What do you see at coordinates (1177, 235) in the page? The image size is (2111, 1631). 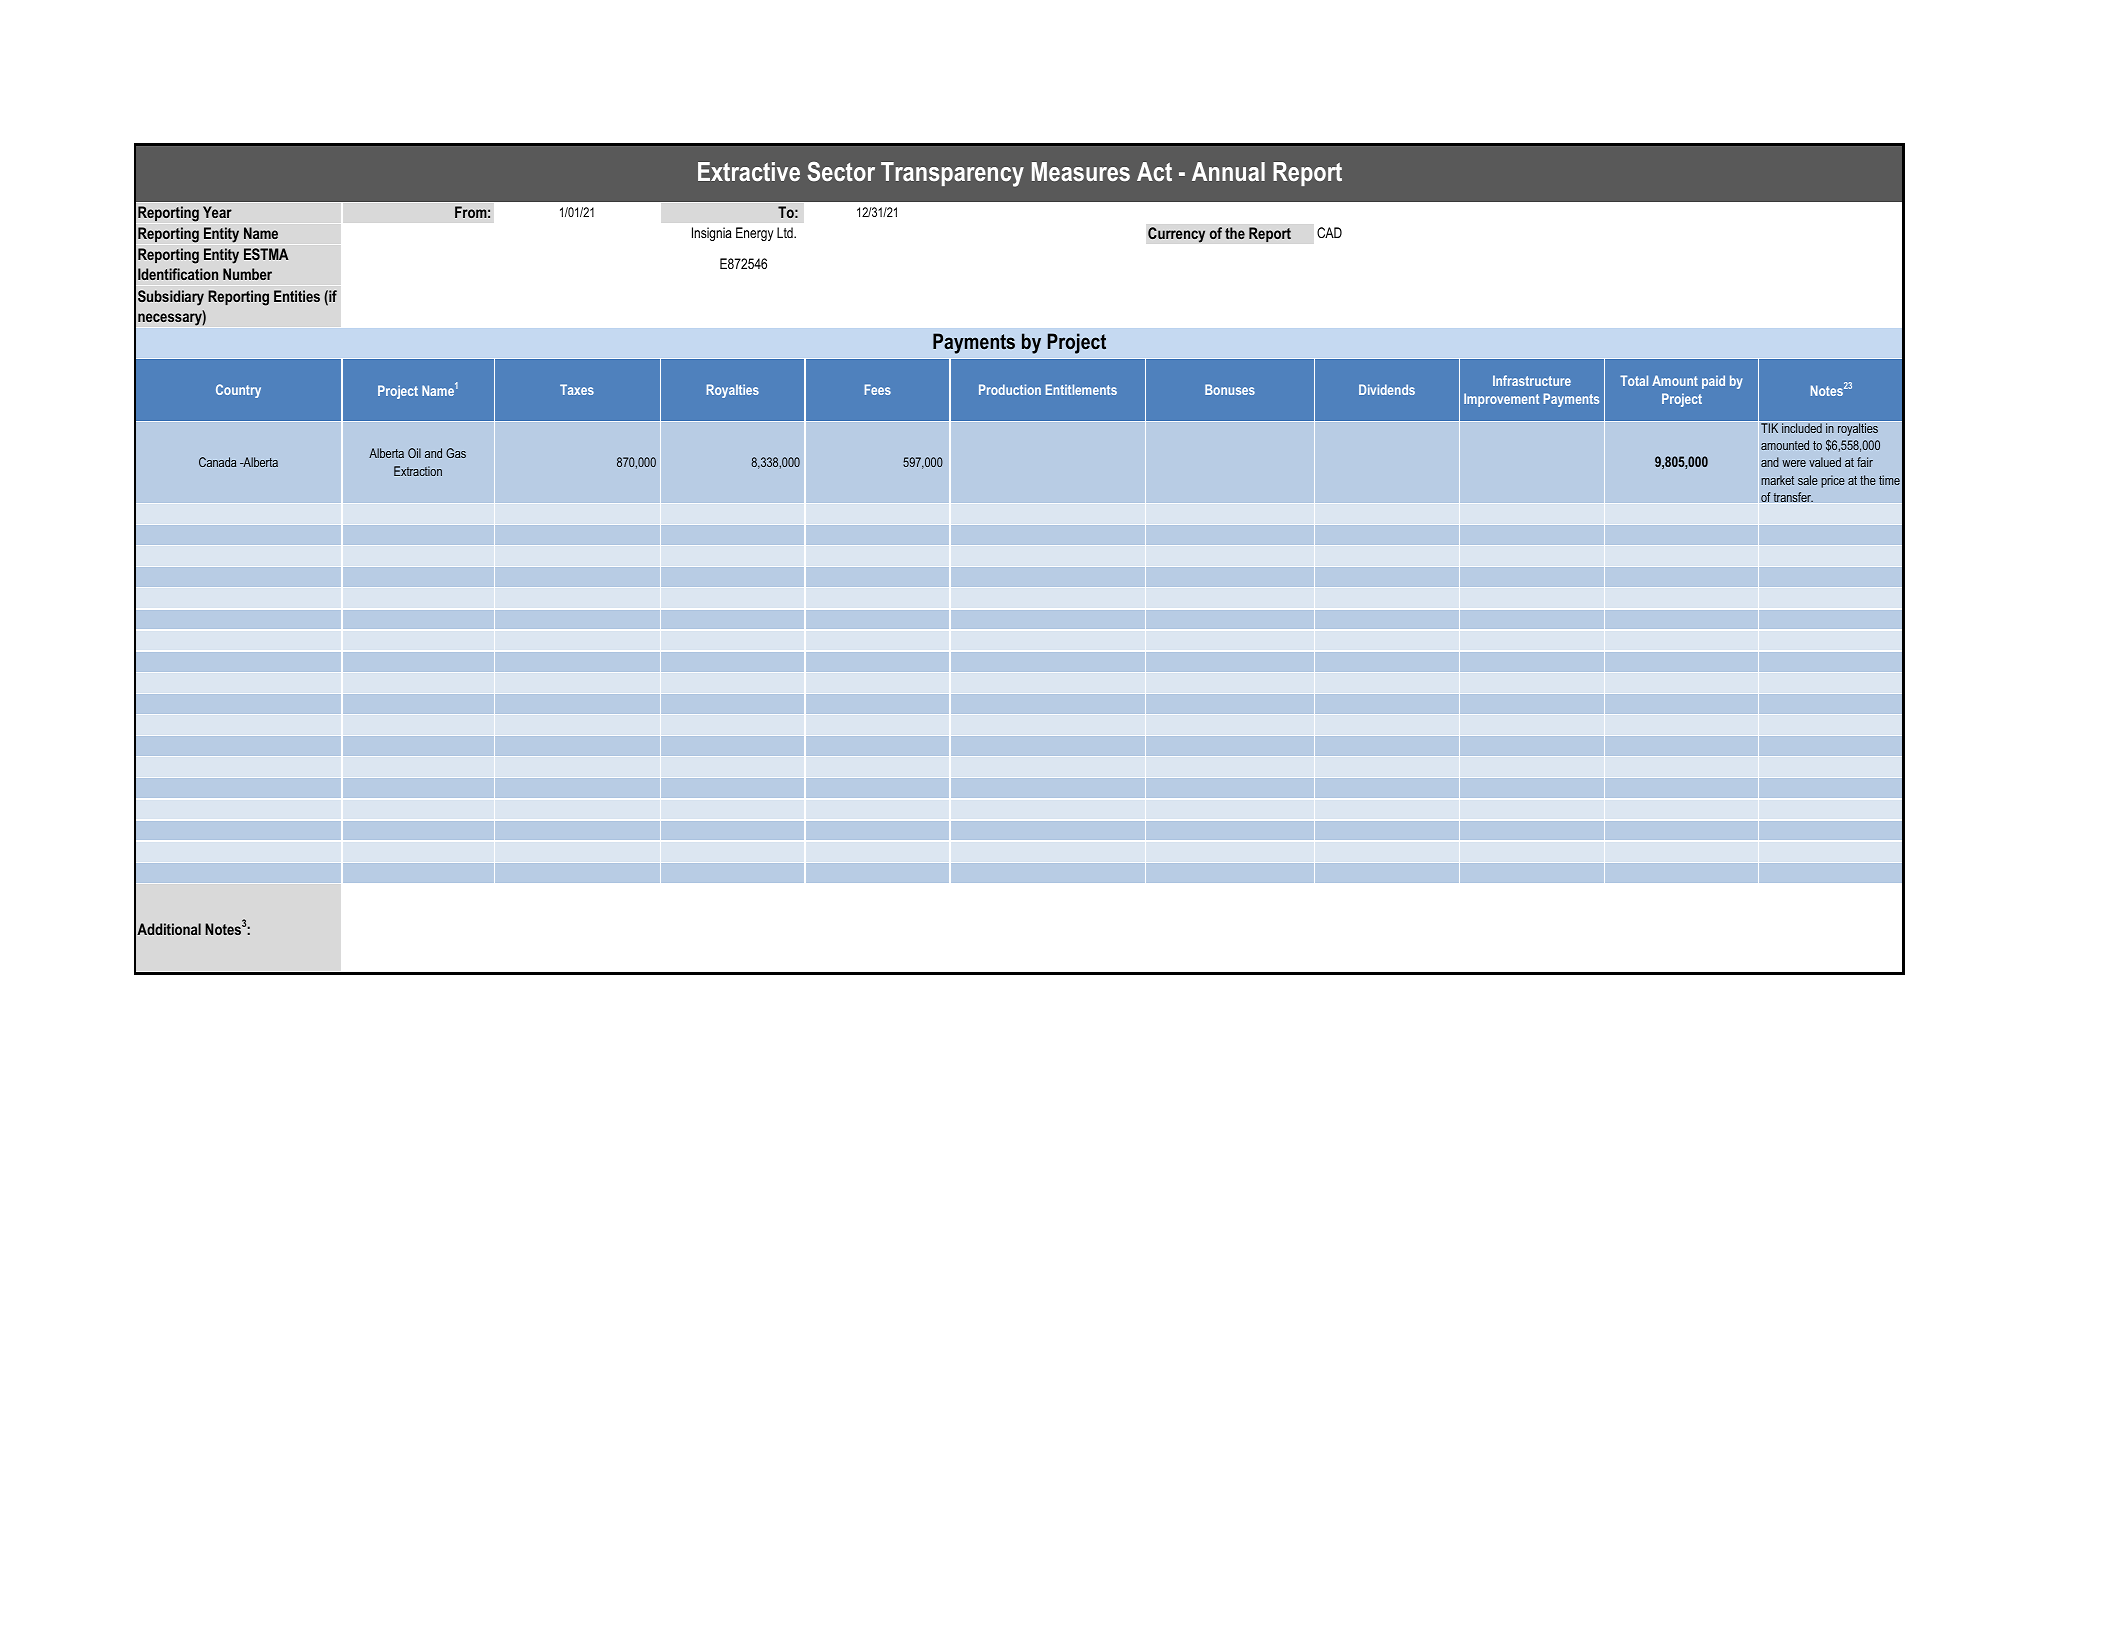 I see `Currency` at bounding box center [1177, 235].
